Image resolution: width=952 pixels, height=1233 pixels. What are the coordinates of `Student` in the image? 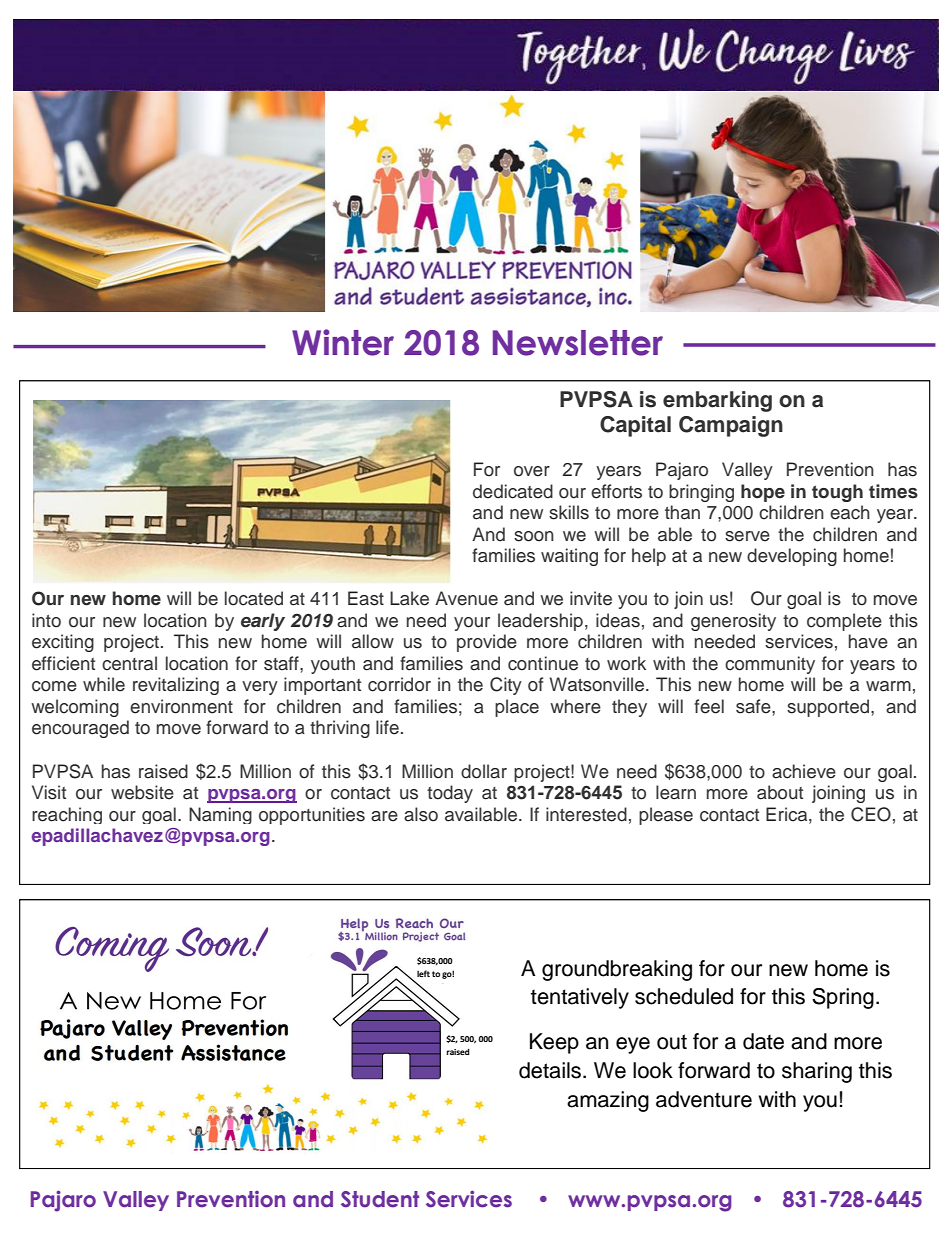 It's located at (380, 1199).
